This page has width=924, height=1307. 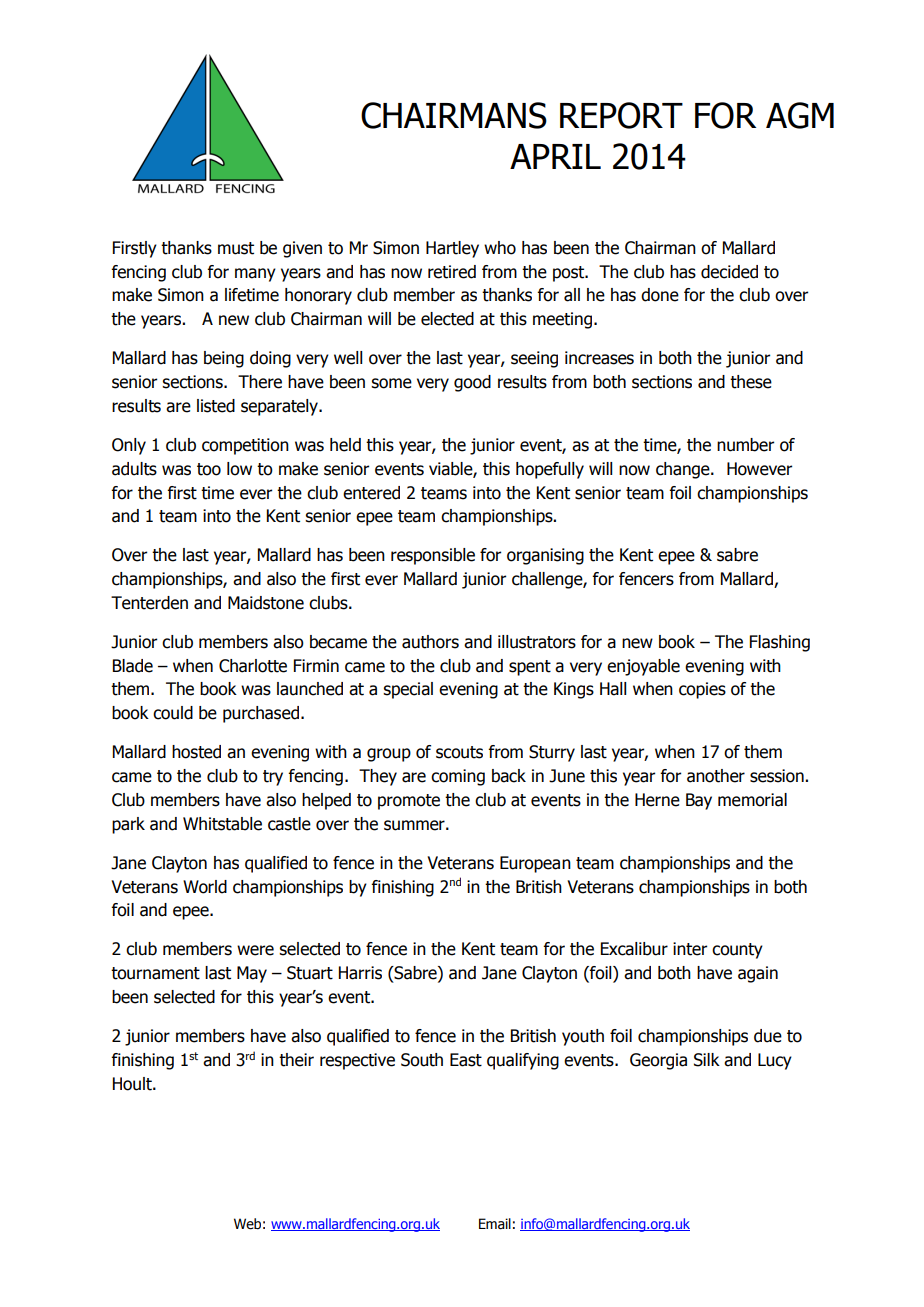 I want to click on Bay, so click(x=699, y=801).
